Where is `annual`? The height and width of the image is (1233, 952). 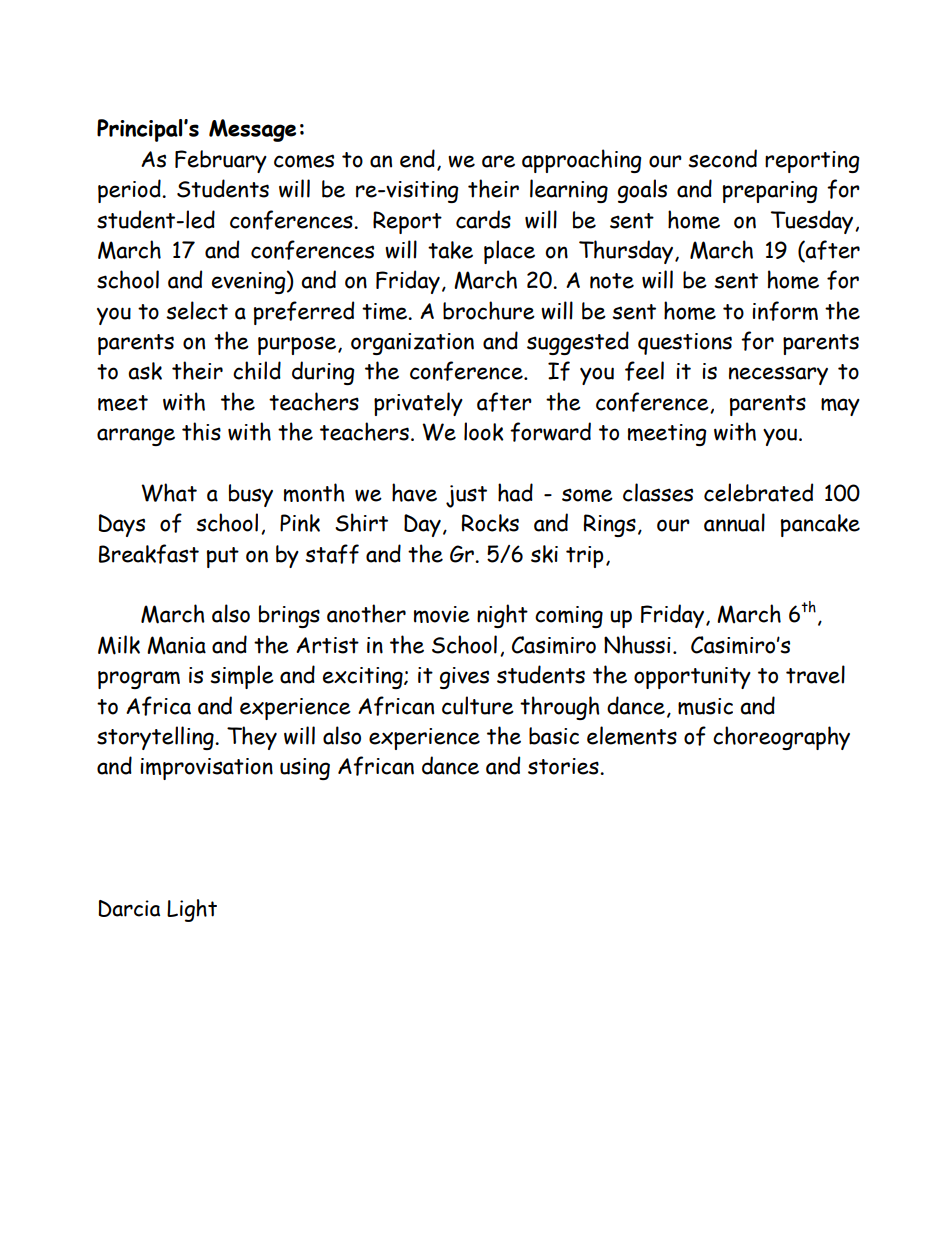
annual is located at coordinates (734, 522).
